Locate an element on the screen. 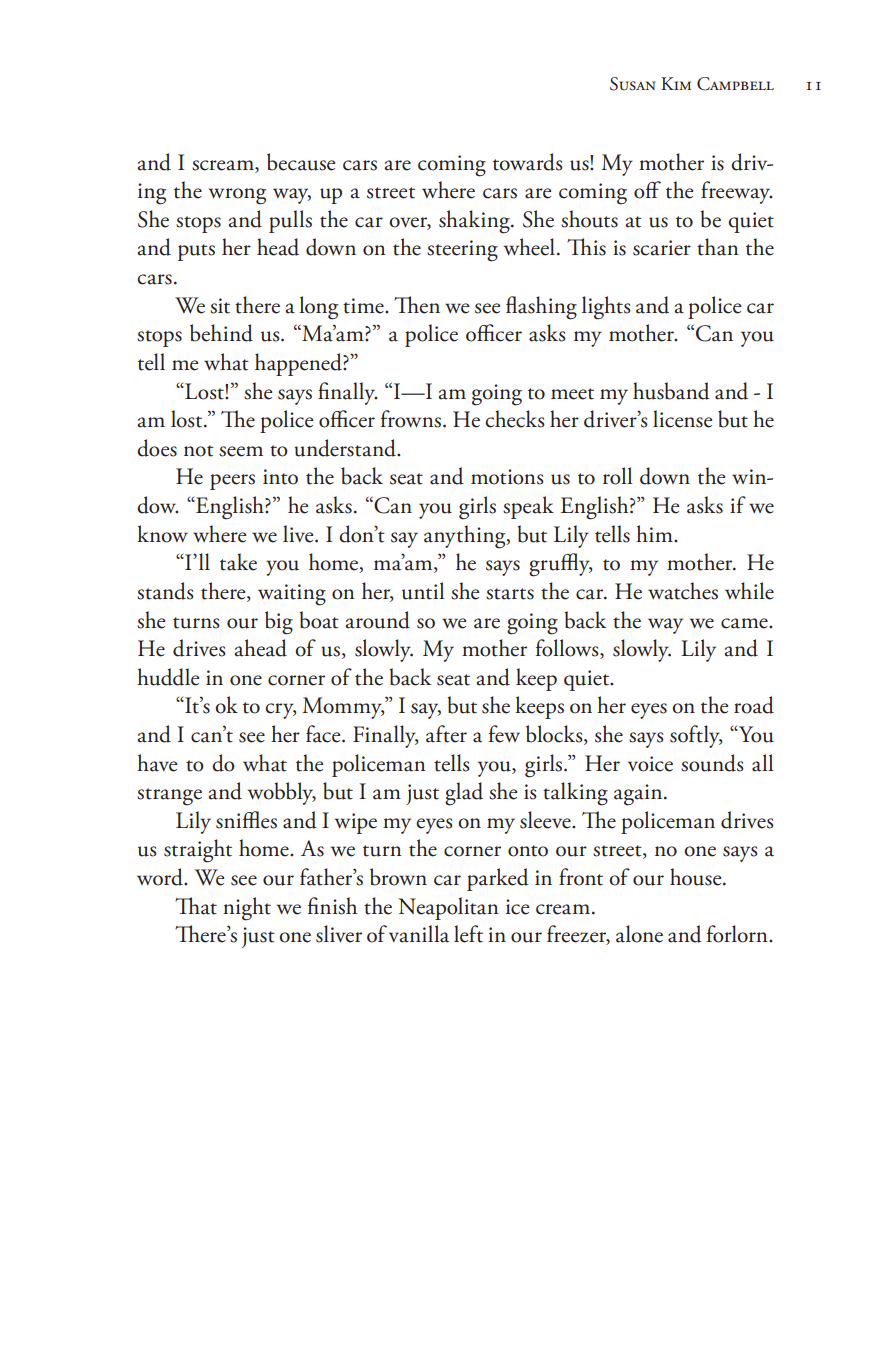  big is located at coordinates (279, 623).
